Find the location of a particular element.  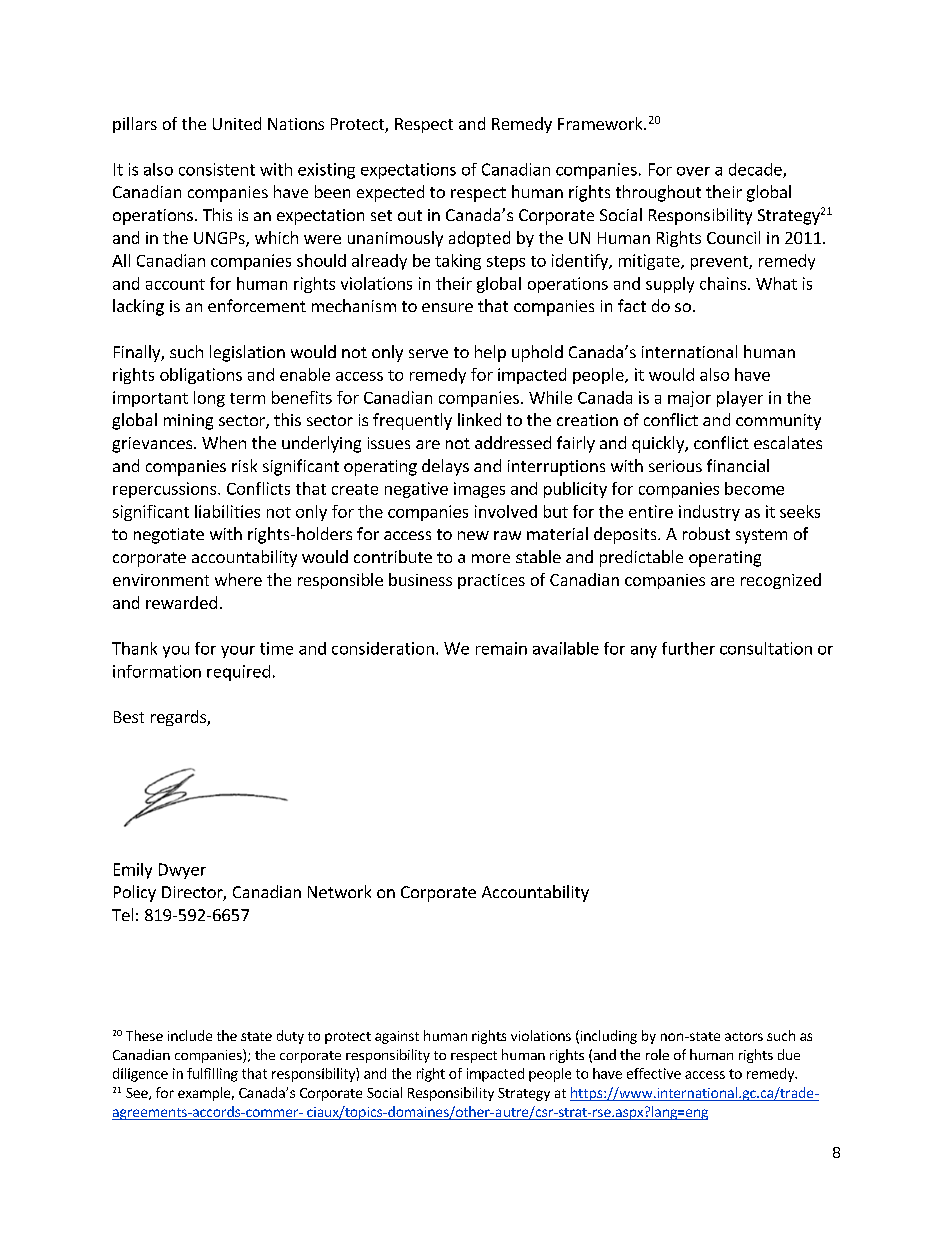

over is located at coordinates (693, 171).
